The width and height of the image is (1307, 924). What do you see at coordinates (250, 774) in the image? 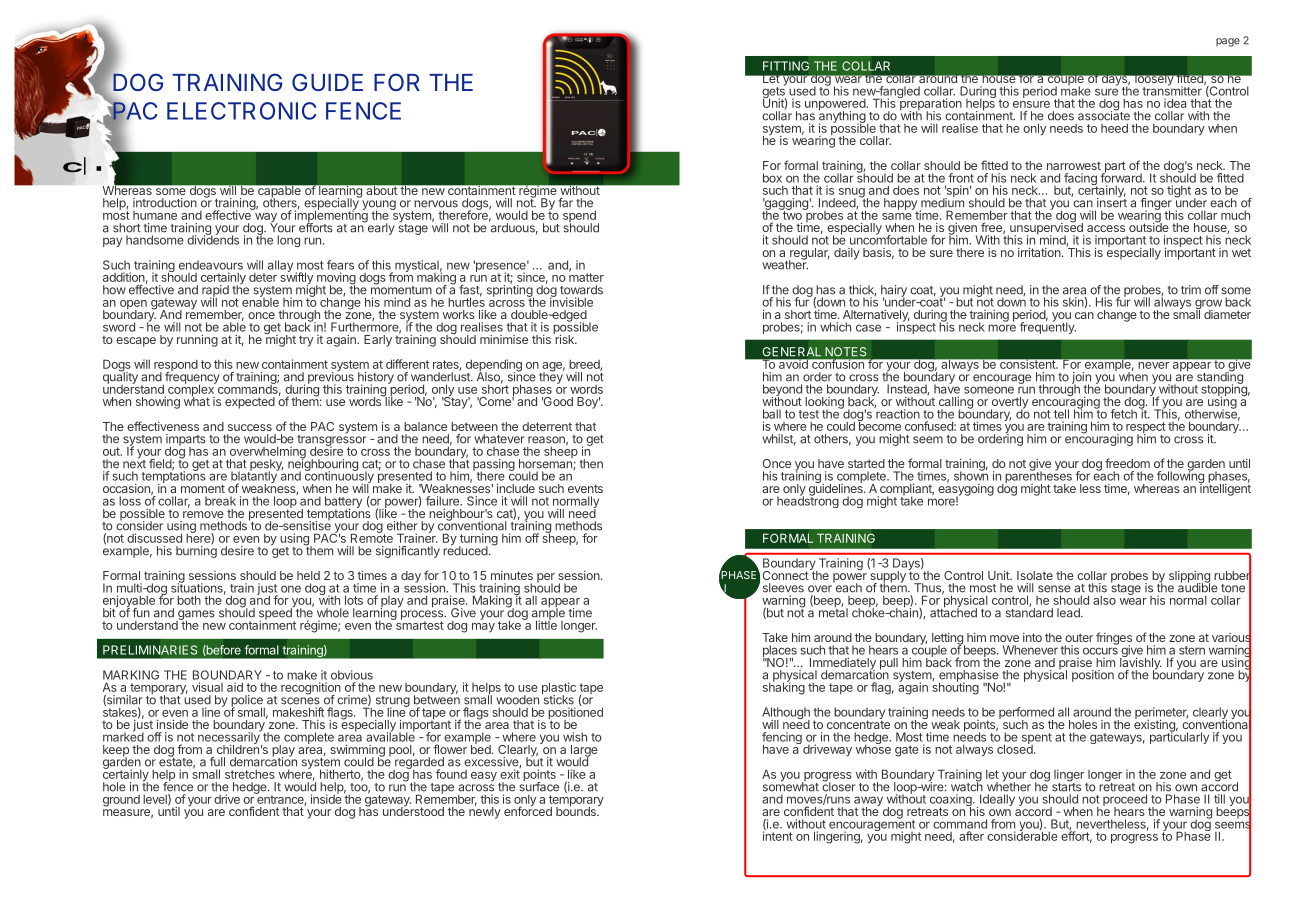
I see `stretches` at bounding box center [250, 774].
